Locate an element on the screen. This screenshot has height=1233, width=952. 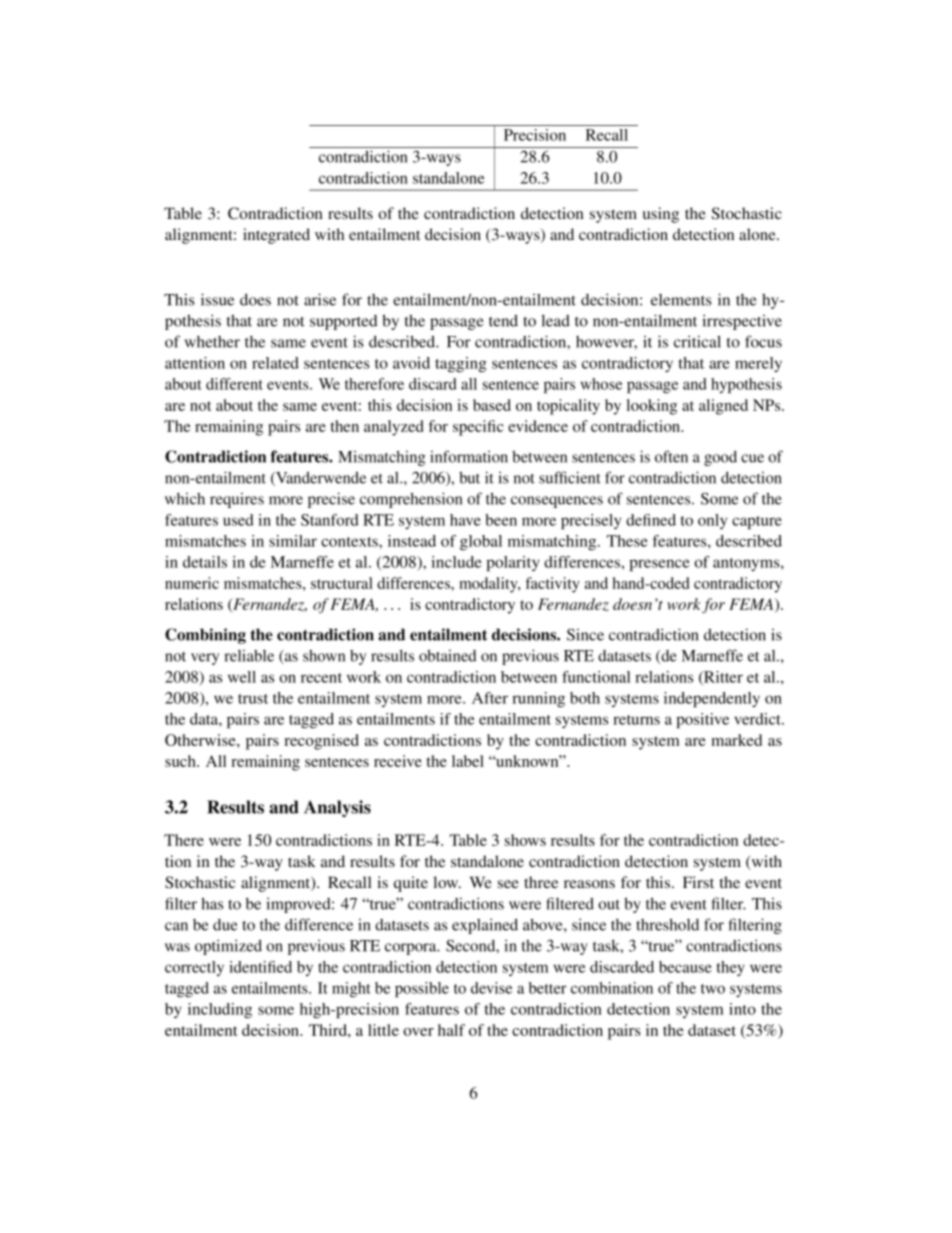
such is located at coordinates (181, 761).
